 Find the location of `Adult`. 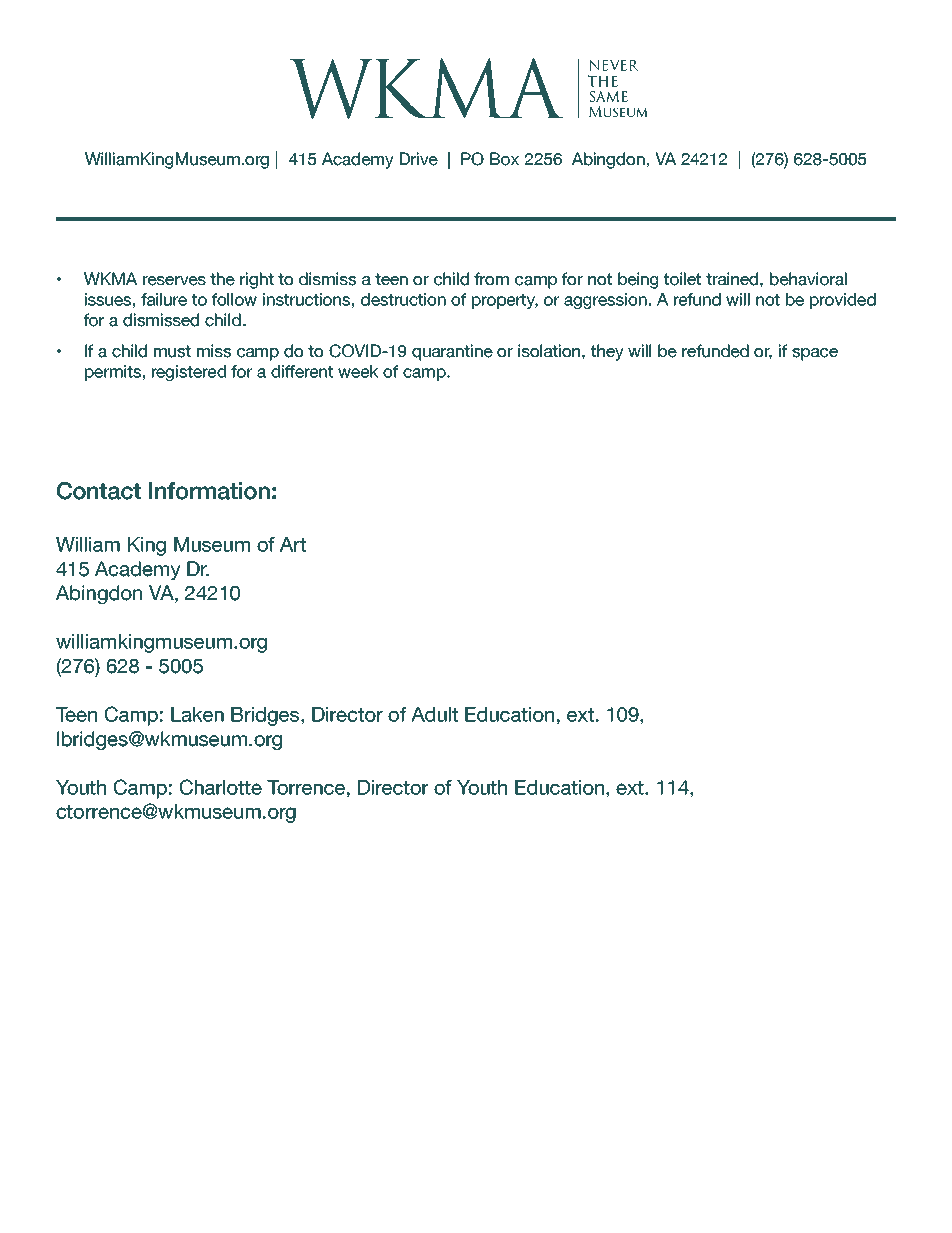

Adult is located at coordinates (434, 714).
